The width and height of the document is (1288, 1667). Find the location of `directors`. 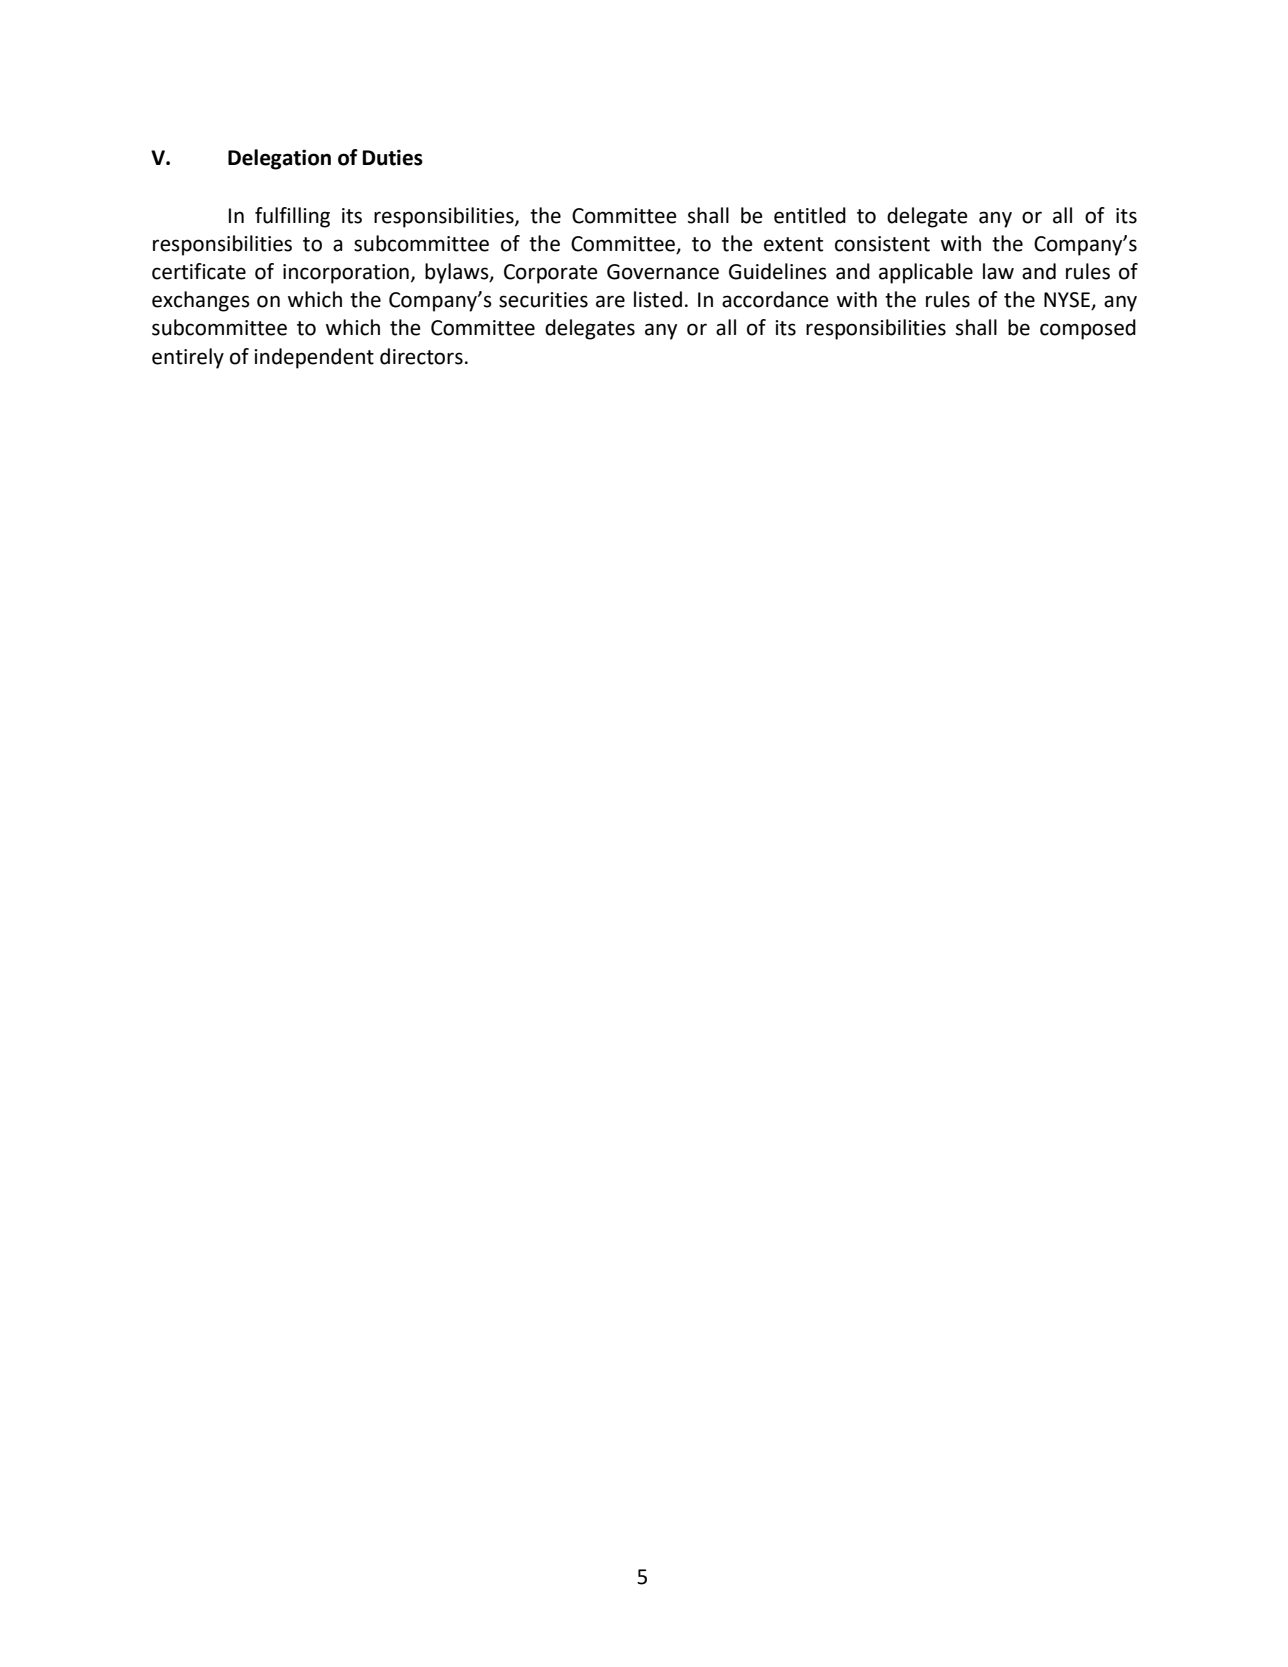

directors is located at coordinates (421, 356).
